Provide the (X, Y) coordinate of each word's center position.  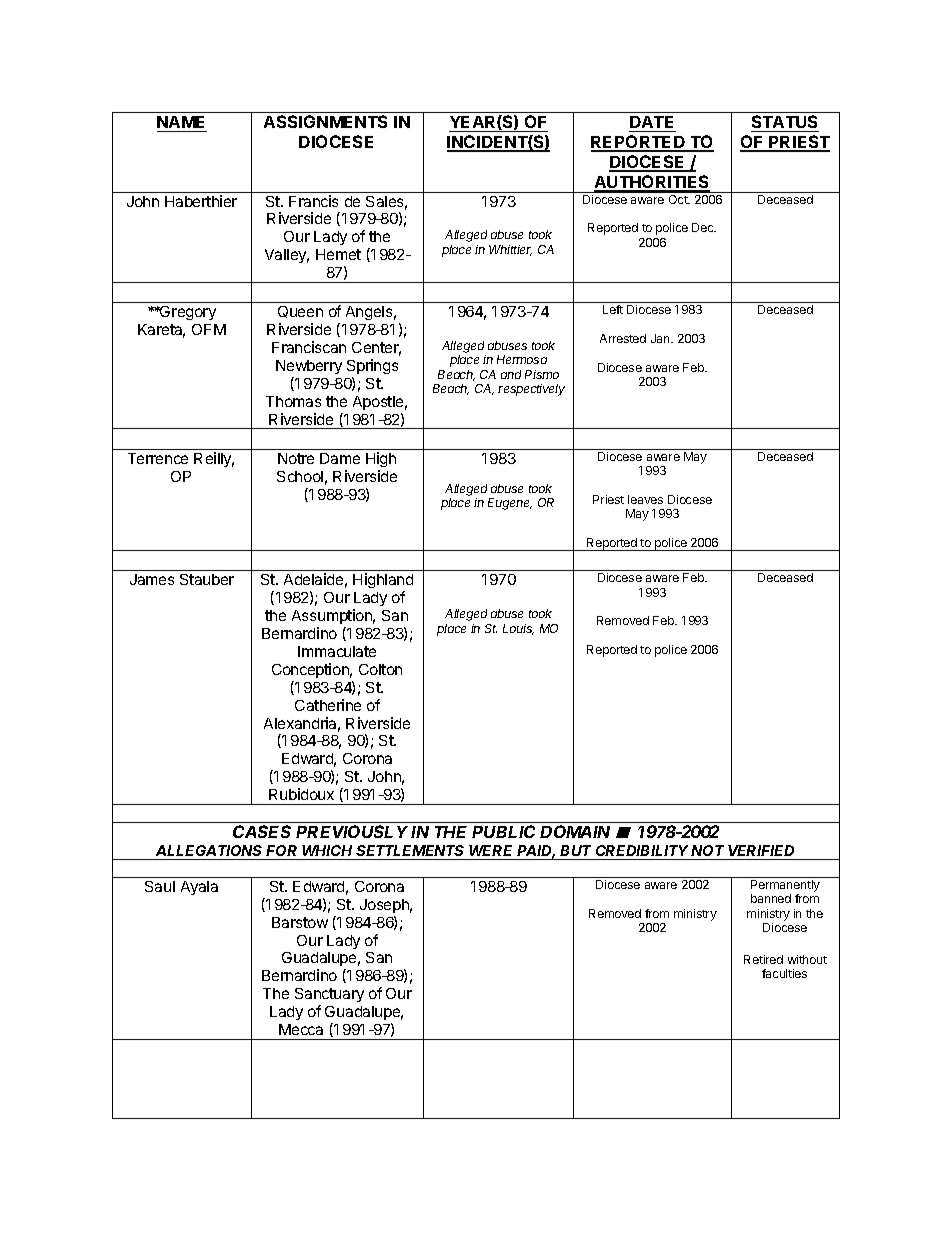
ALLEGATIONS (209, 850)
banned (771, 898)
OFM (209, 329)
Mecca (301, 1029)
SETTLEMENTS (410, 850)
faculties (784, 973)
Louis (518, 629)
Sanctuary (329, 997)
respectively (531, 390)
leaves (645, 499)
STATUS (785, 123)
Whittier (510, 250)
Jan (661, 338)
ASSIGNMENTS (325, 121)
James (152, 579)
